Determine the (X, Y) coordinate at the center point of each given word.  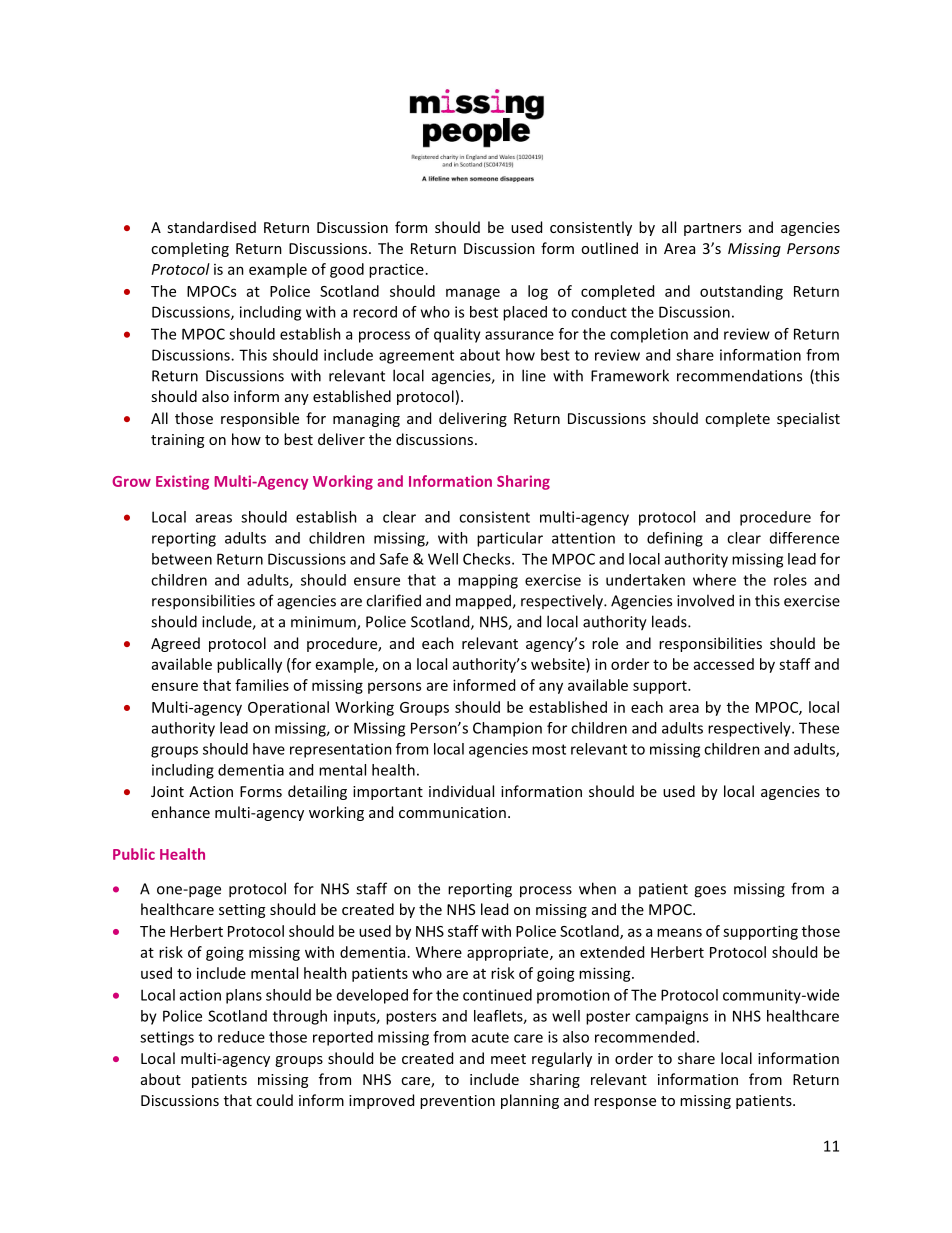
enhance (181, 812)
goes (710, 892)
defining (675, 539)
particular (510, 539)
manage (473, 294)
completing (190, 249)
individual (461, 791)
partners (712, 229)
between (182, 559)
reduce (241, 1037)
